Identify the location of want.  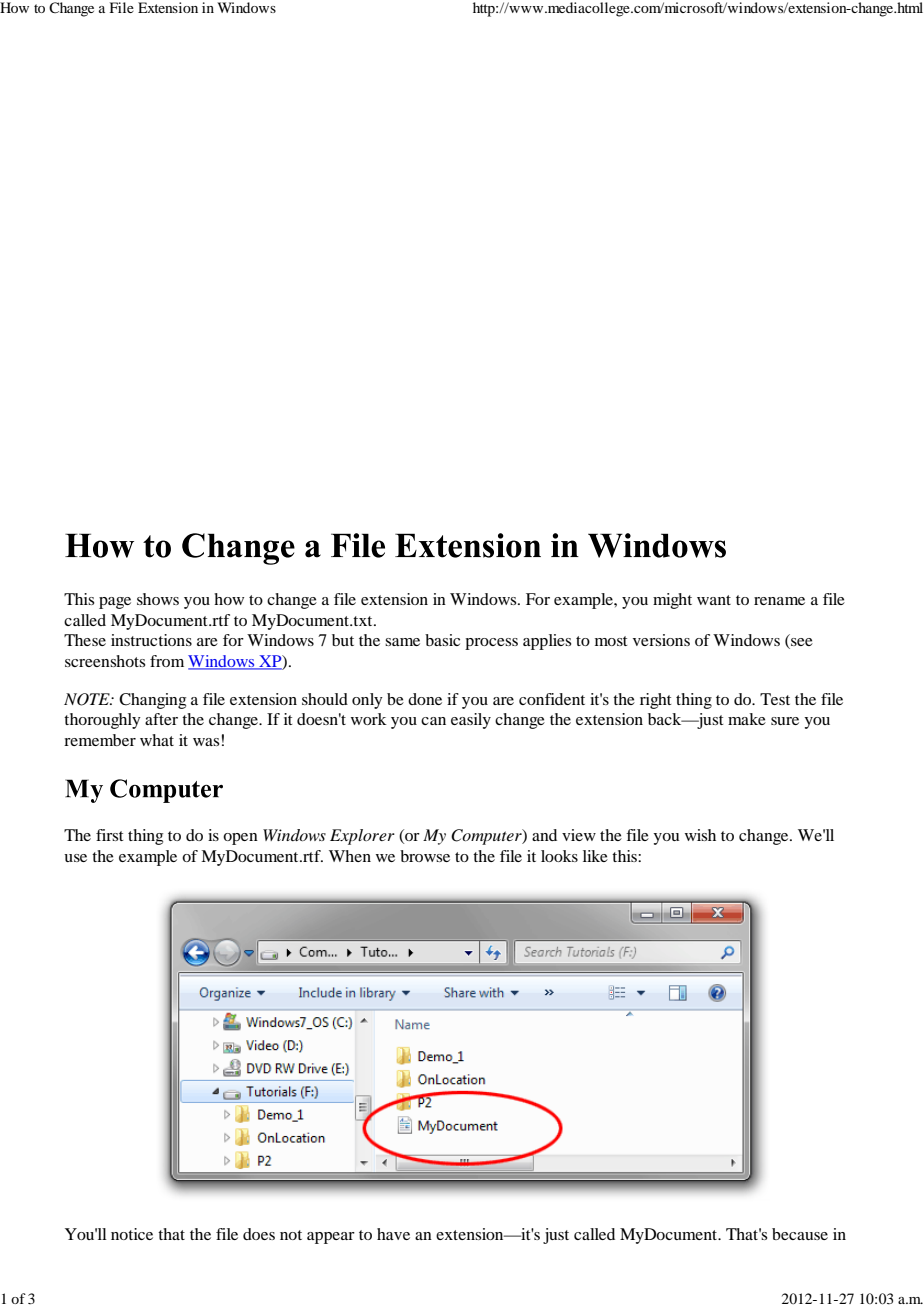
(714, 600).
